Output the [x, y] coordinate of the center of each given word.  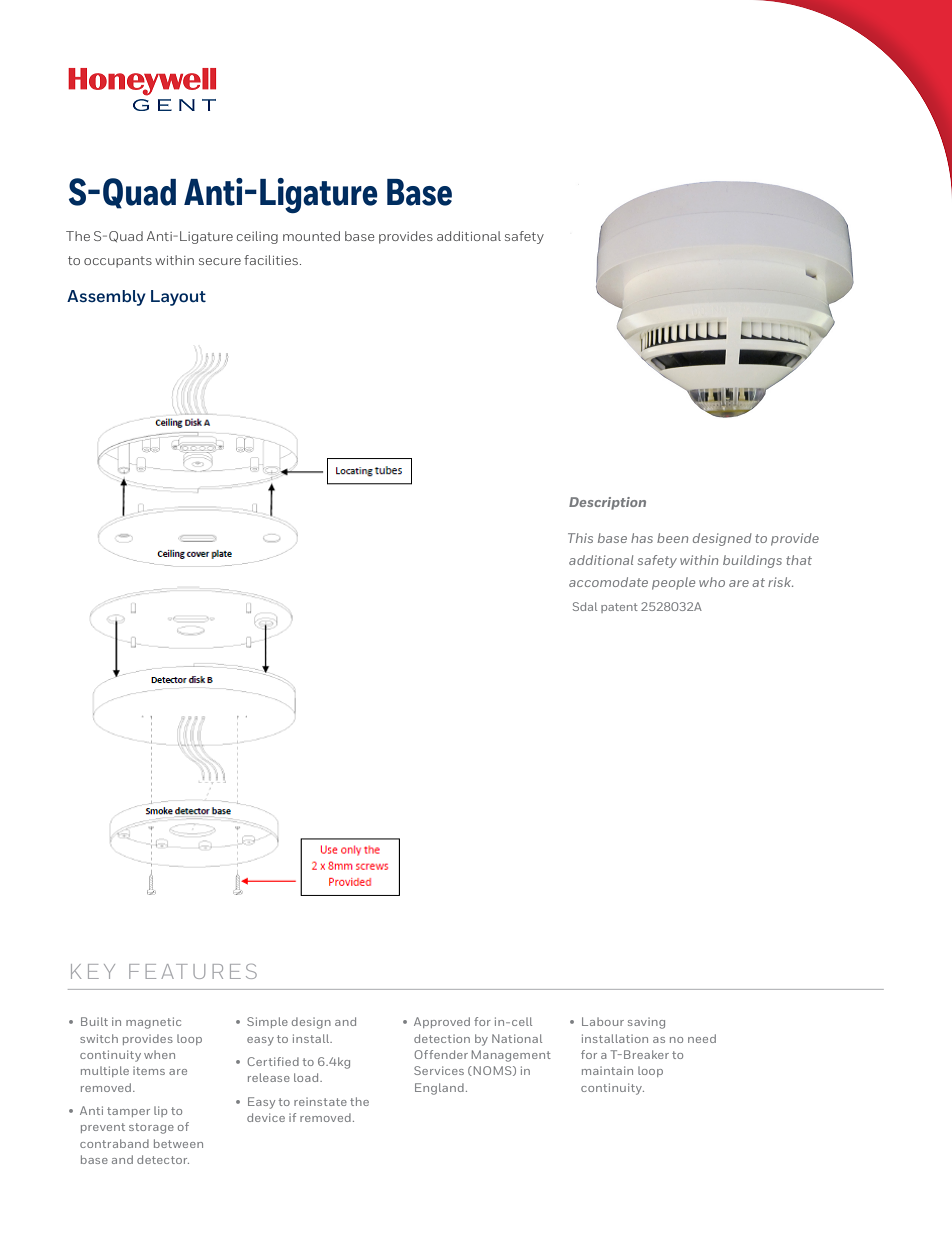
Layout [178, 298]
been [672, 538]
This [580, 538]
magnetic [153, 1023]
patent [619, 608]
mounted [311, 236]
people [673, 583]
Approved [442, 1022]
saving [646, 1023]
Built [94, 1021]
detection [442, 1038]
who [712, 582]
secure [220, 261]
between [178, 1143]
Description [607, 503]
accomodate [608, 582]
